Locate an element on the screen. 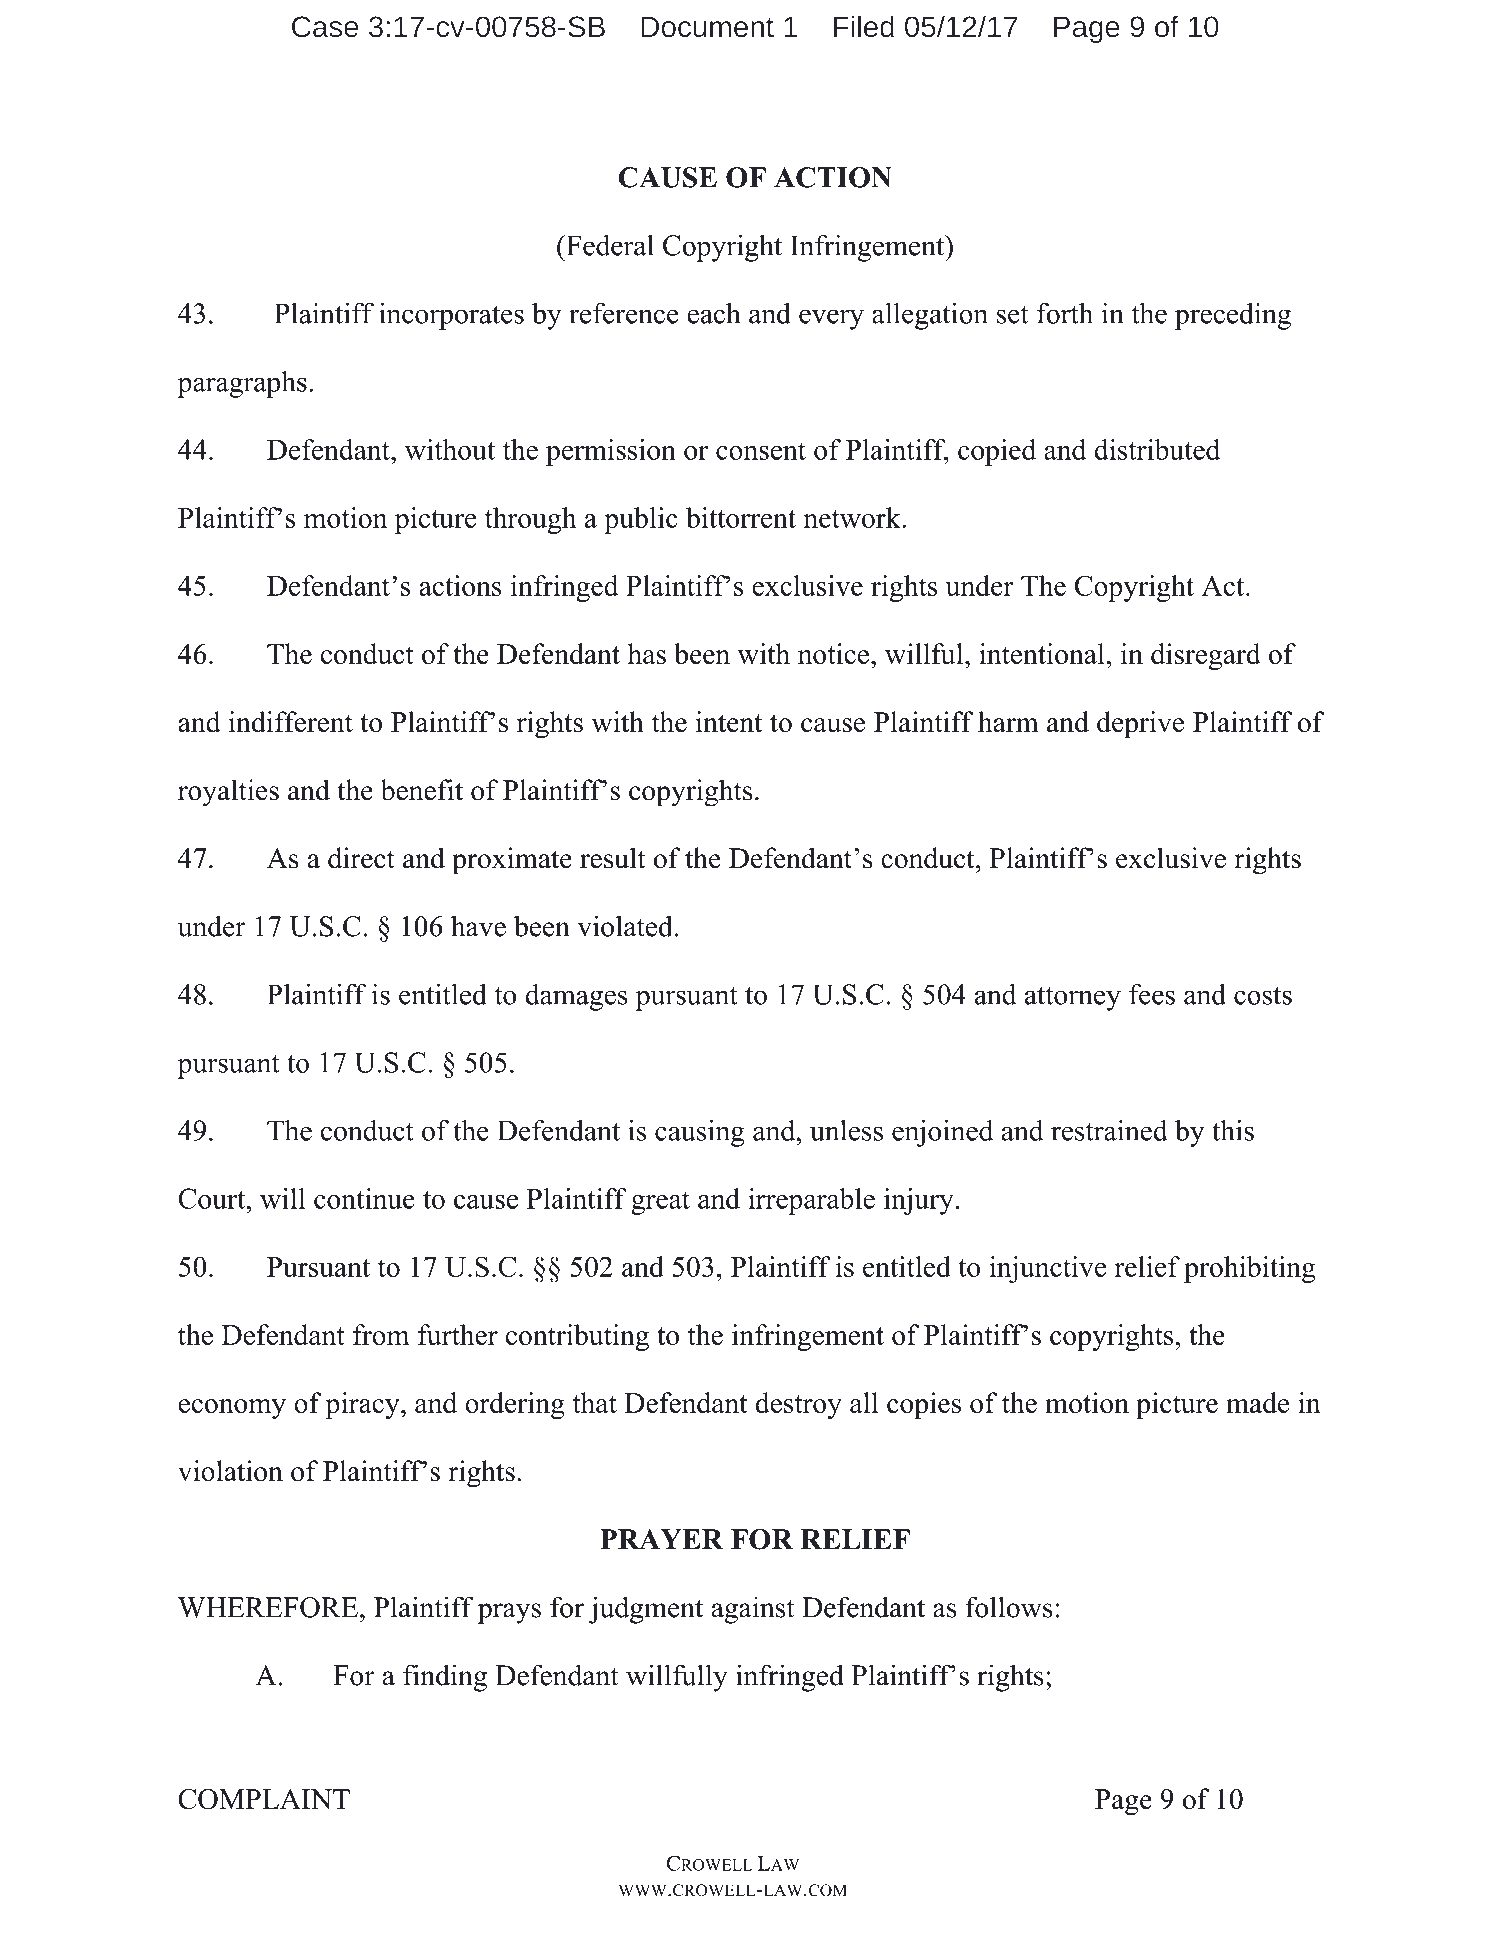 This screenshot has height=1954, width=1510. Case is located at coordinates (325, 26).
